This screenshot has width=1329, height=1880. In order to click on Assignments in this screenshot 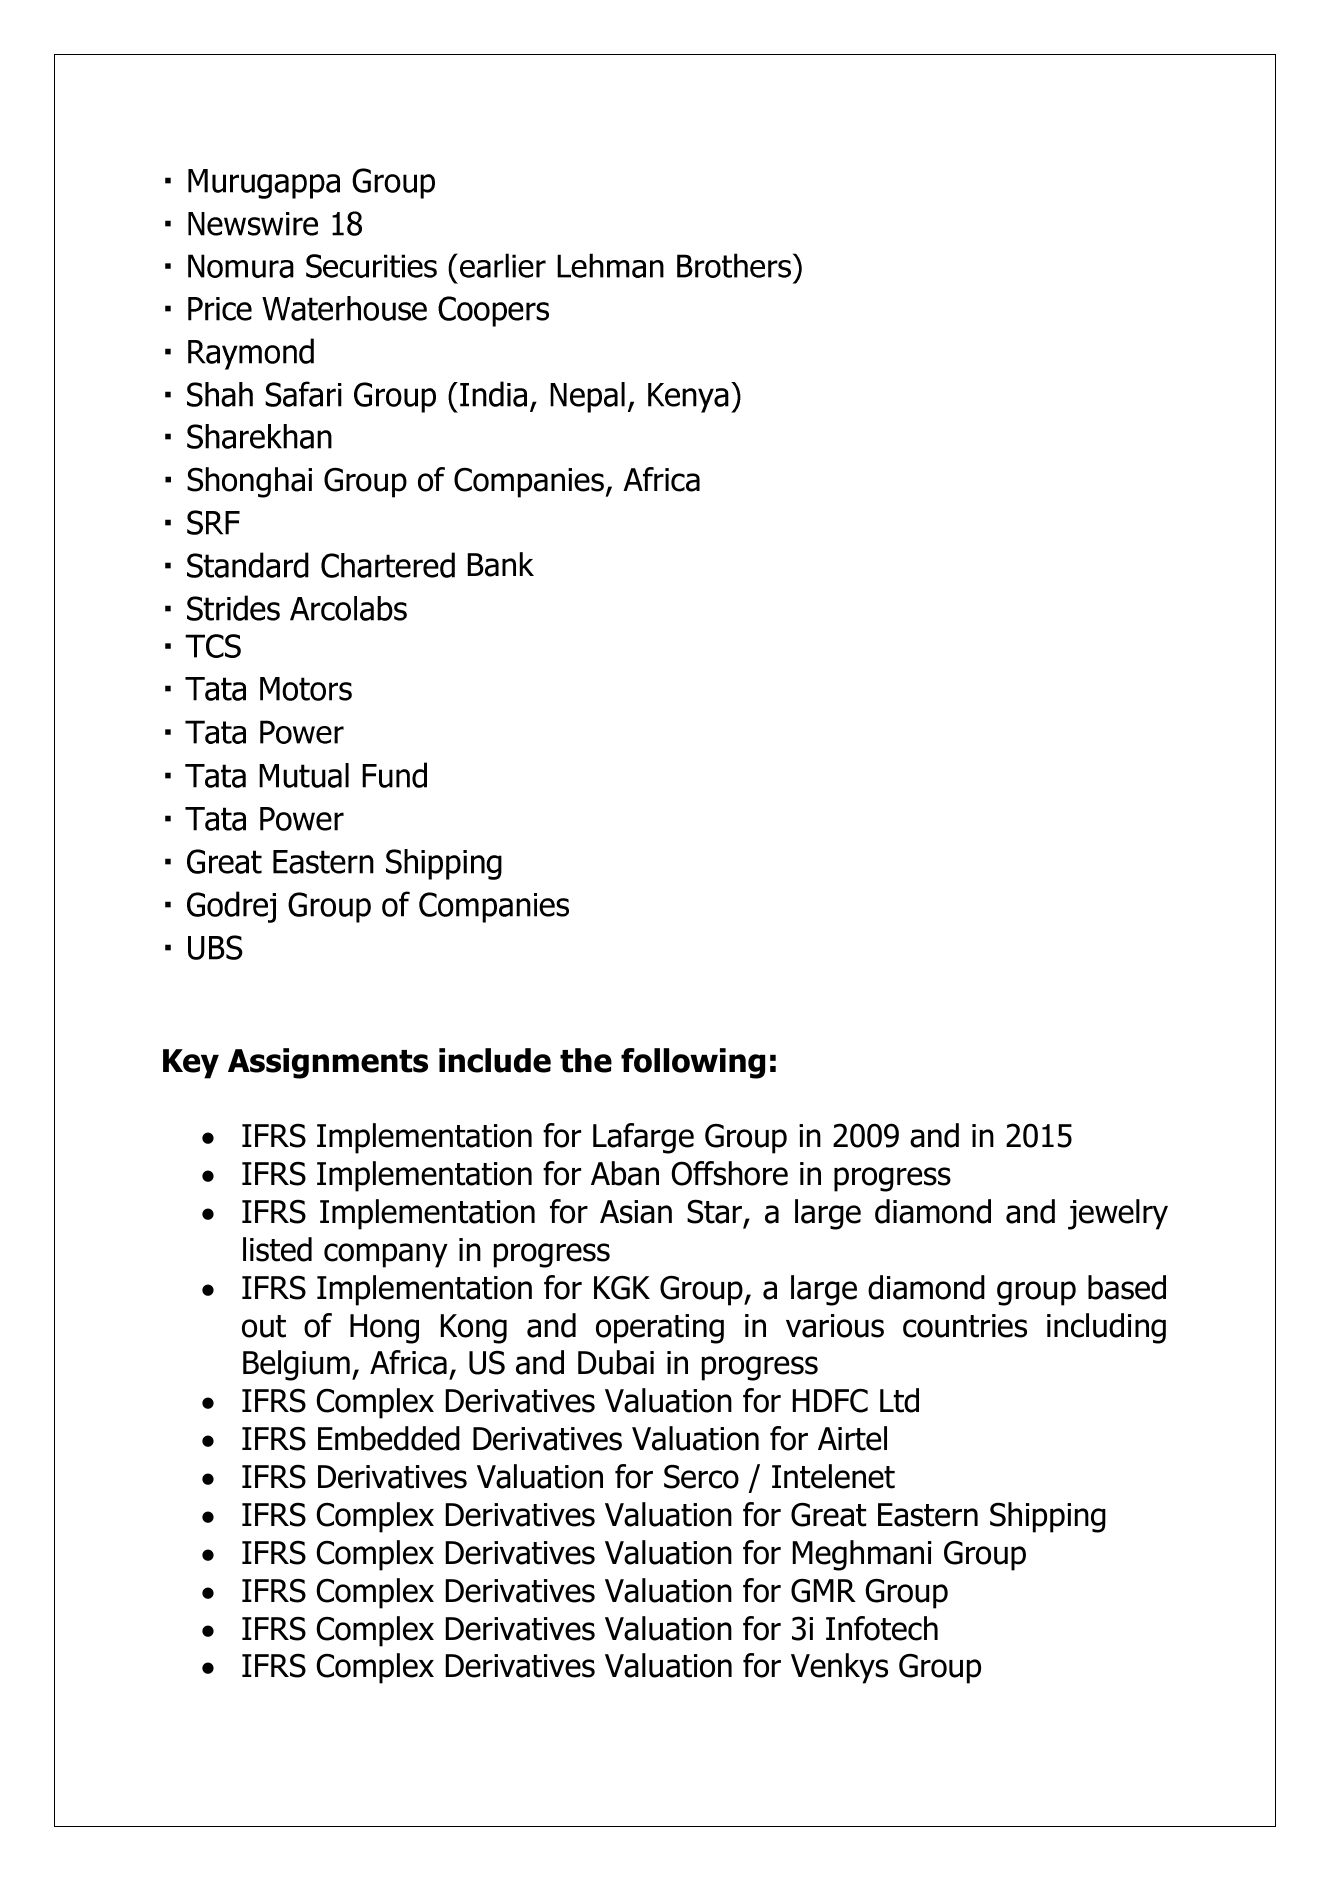, I will do `click(328, 1063)`.
